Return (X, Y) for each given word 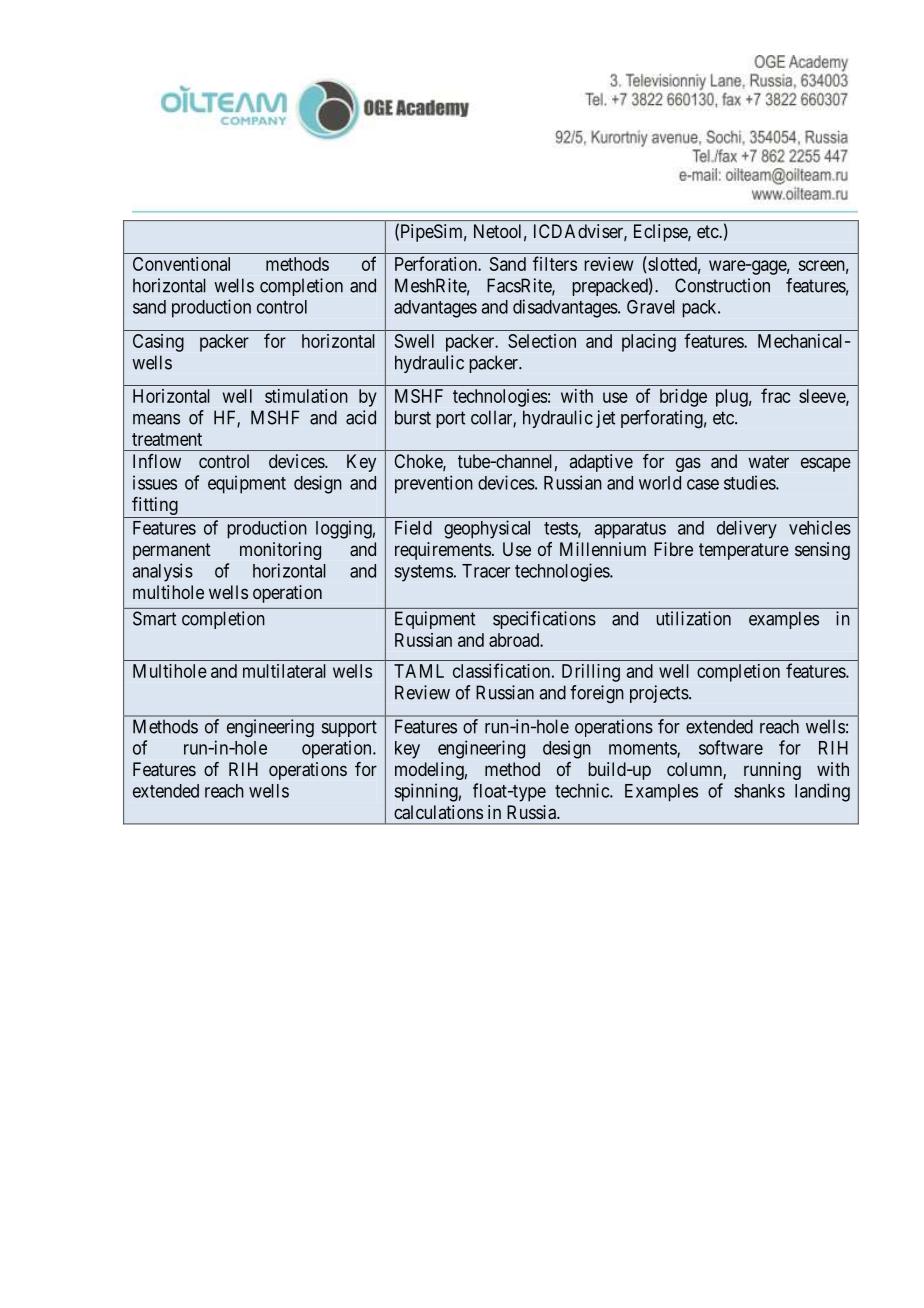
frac (775, 395)
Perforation (437, 263)
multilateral (284, 671)
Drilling (591, 673)
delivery (747, 529)
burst (413, 417)
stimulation (306, 396)
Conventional (181, 264)
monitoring (280, 551)
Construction (722, 285)
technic (583, 790)
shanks (759, 791)
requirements (443, 551)
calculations (438, 812)
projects (659, 694)
